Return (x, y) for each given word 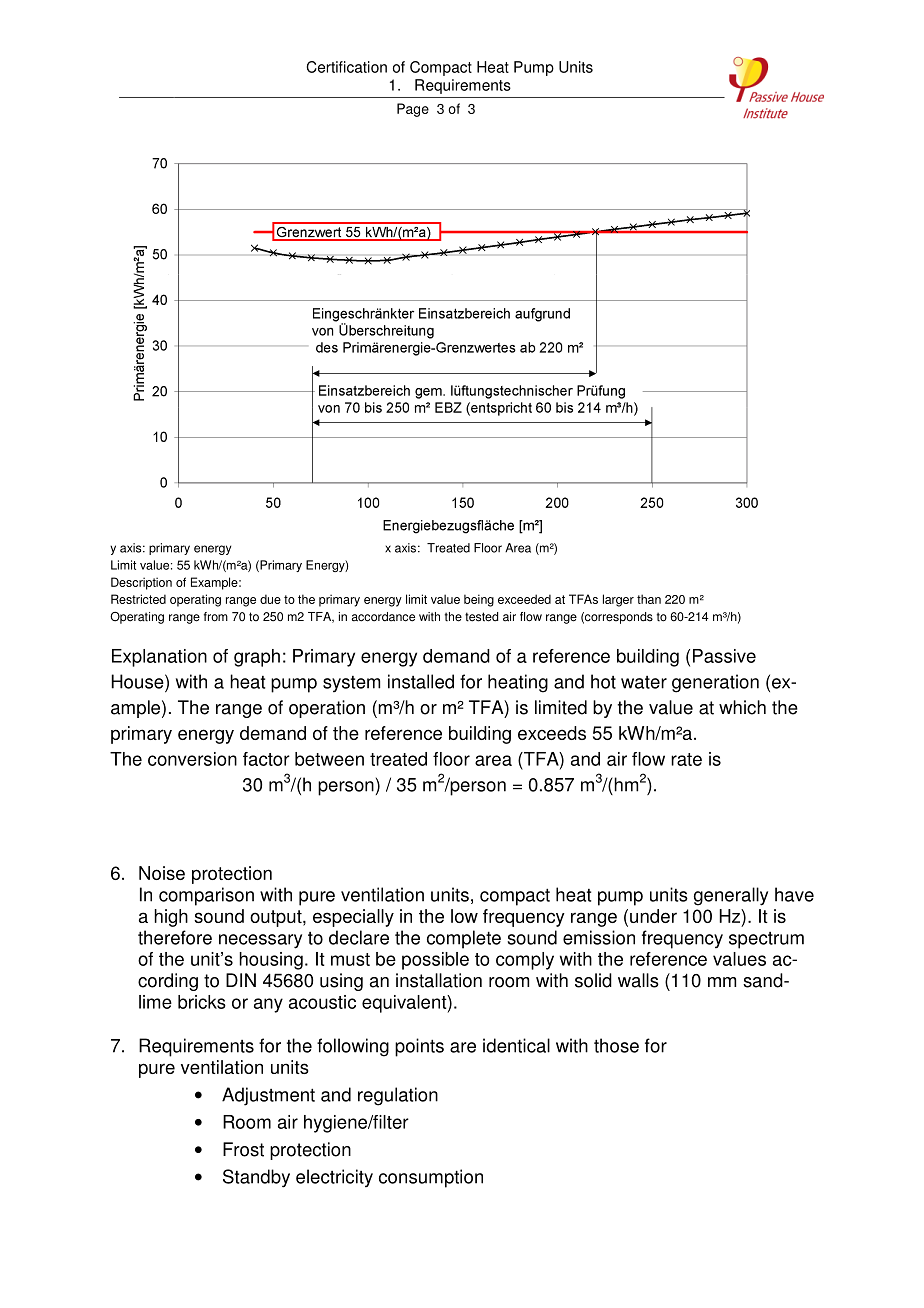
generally (731, 896)
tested (481, 617)
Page (413, 110)
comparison (206, 896)
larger (618, 600)
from (216, 617)
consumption (431, 1178)
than (649, 599)
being (479, 600)
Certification (347, 67)
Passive (724, 656)
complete (464, 939)
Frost (243, 1149)
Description (141, 583)
